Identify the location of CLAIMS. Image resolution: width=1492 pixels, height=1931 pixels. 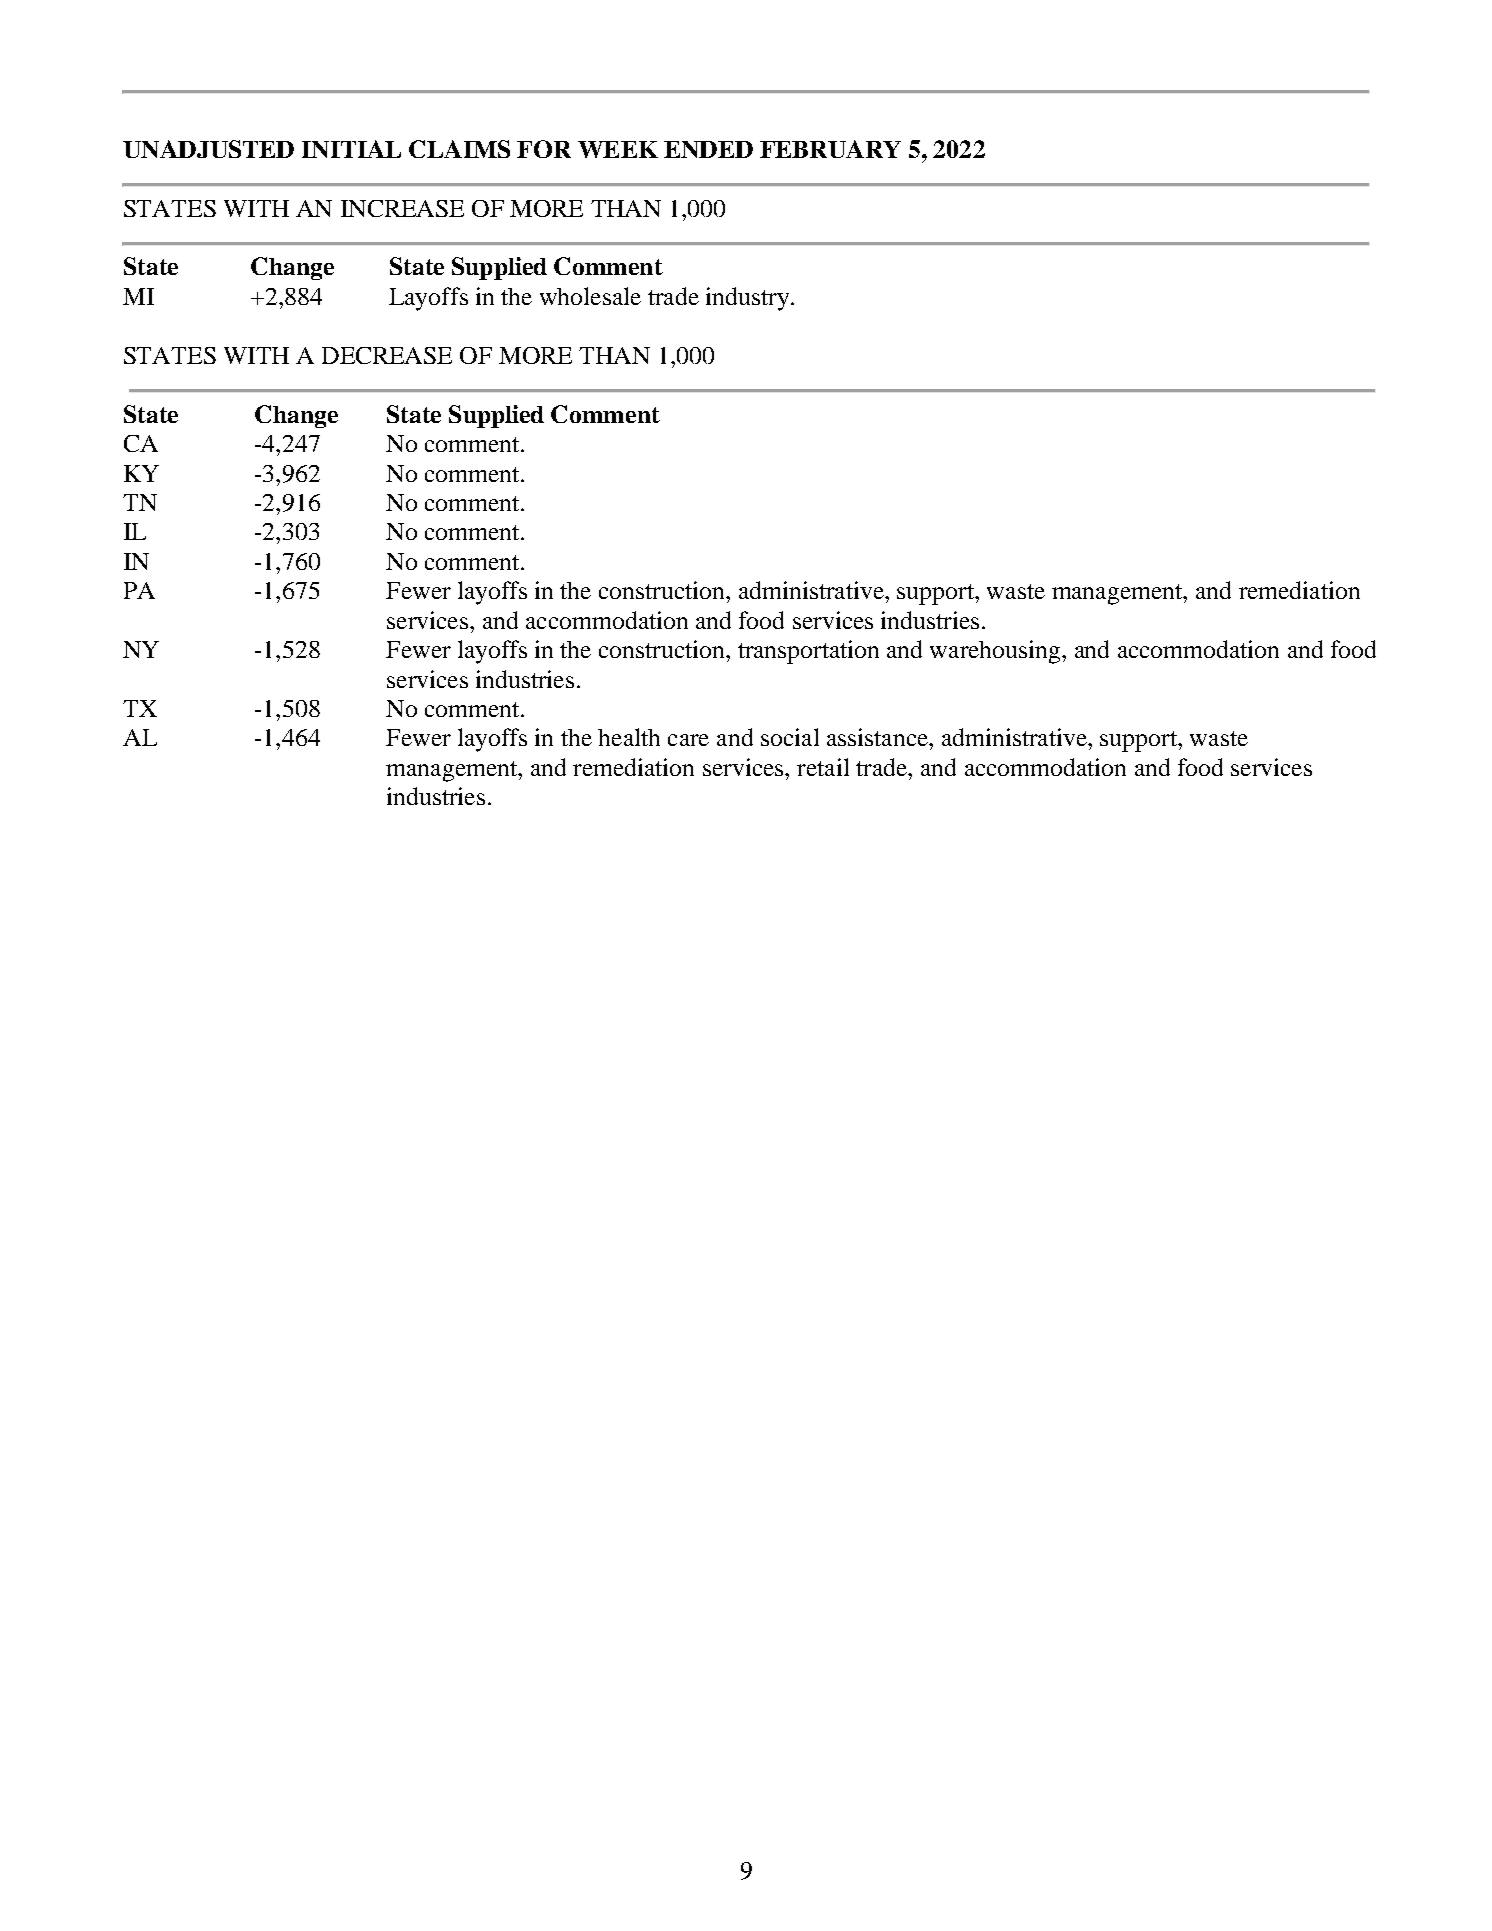
(459, 149).
